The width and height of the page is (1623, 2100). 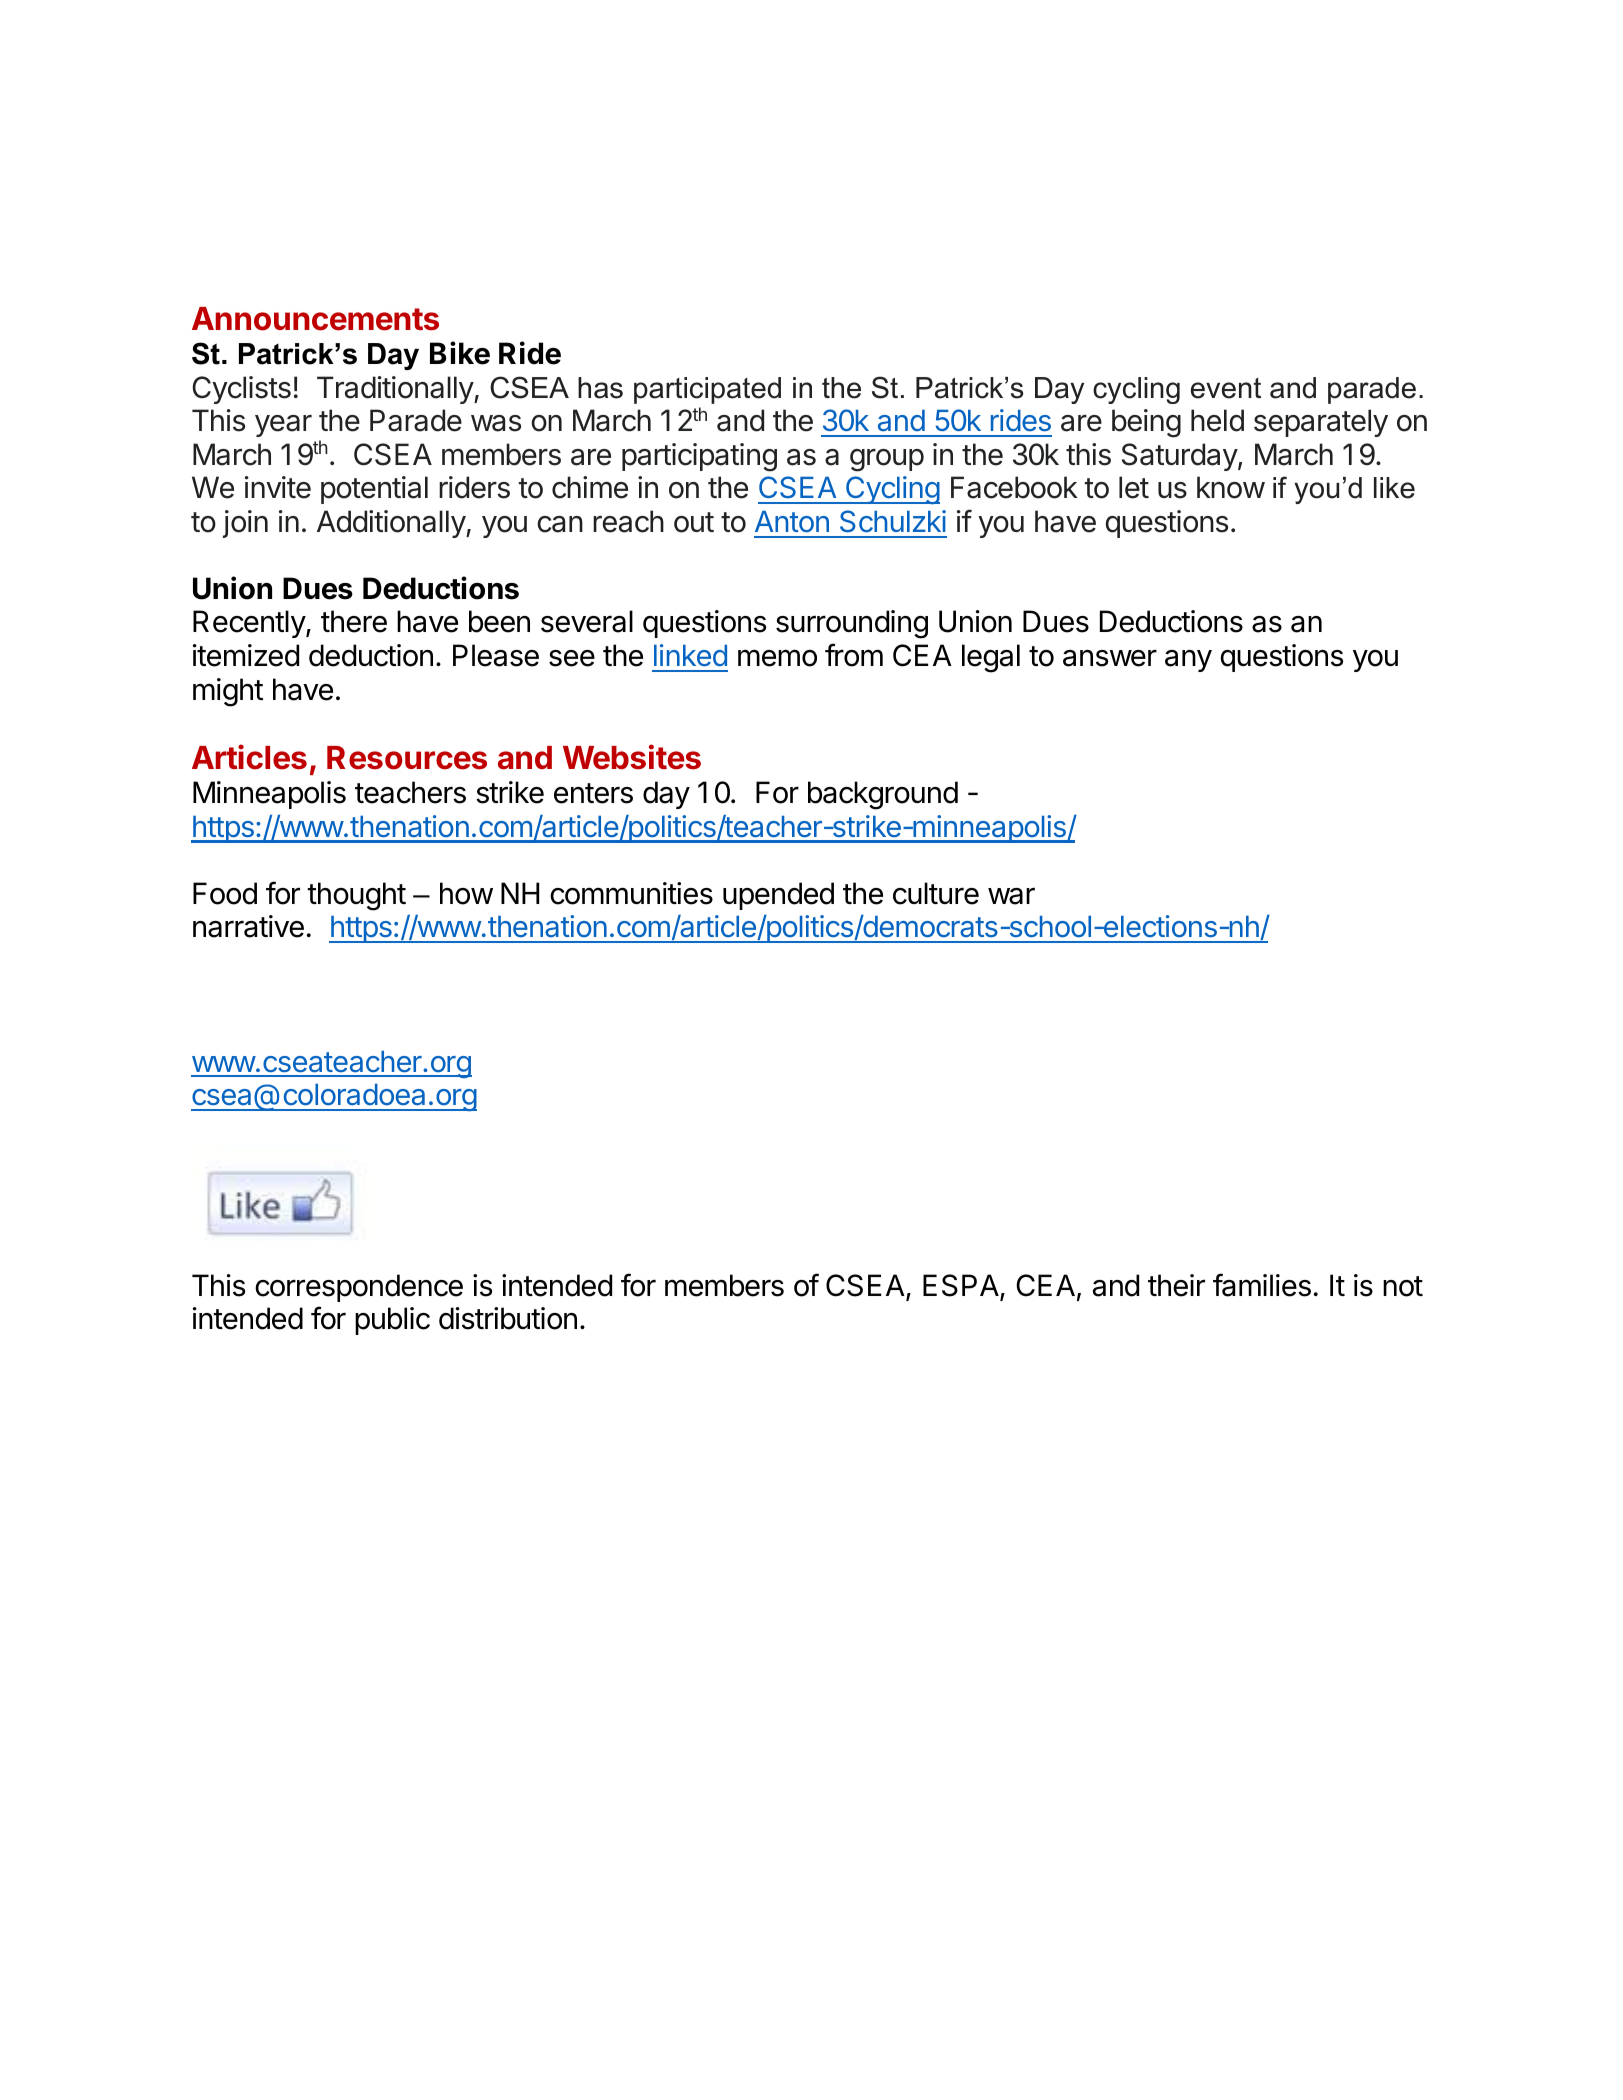 I want to click on background, so click(x=883, y=795).
